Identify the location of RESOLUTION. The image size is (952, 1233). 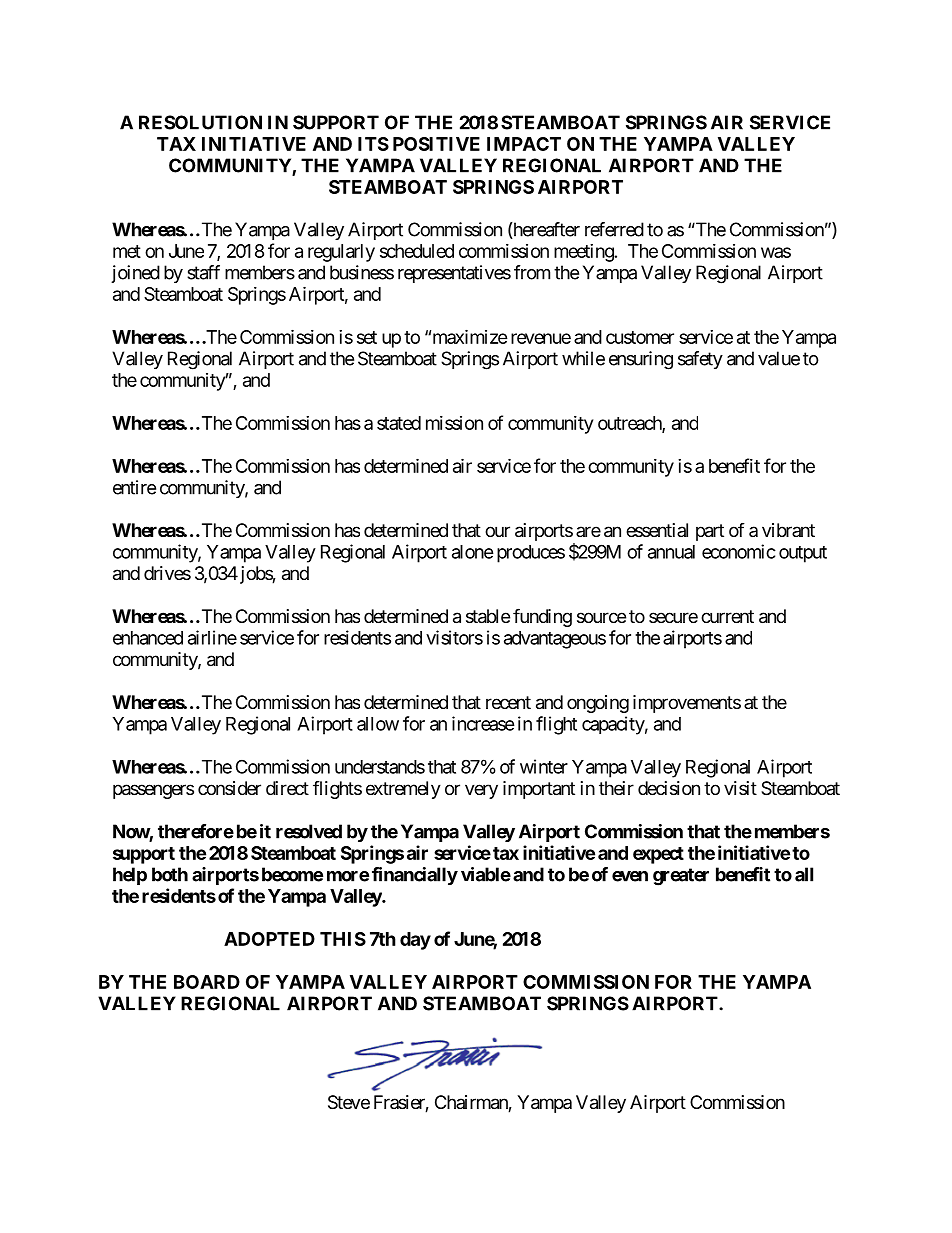
(200, 122).
